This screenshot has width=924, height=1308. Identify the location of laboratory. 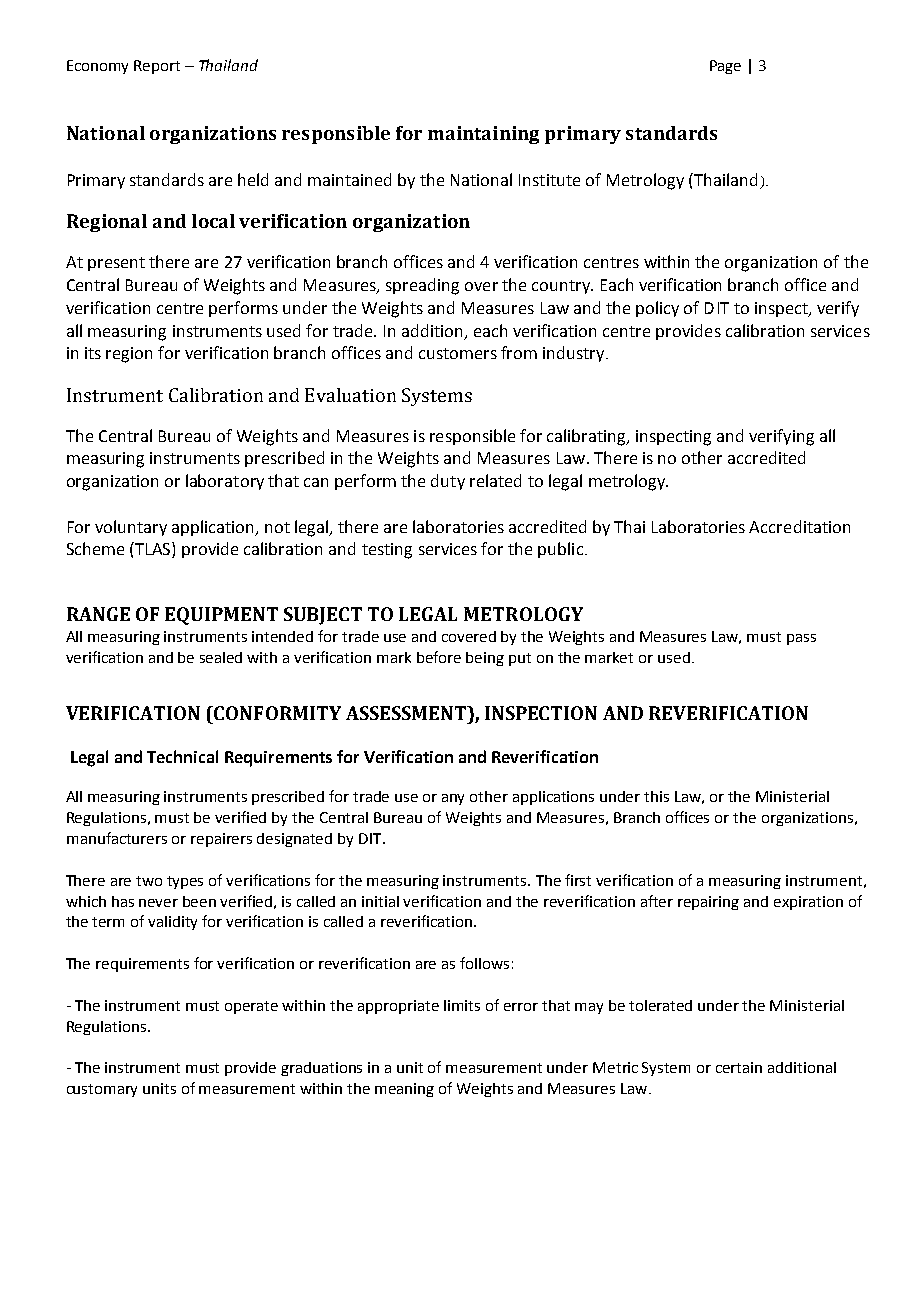
(225, 482).
